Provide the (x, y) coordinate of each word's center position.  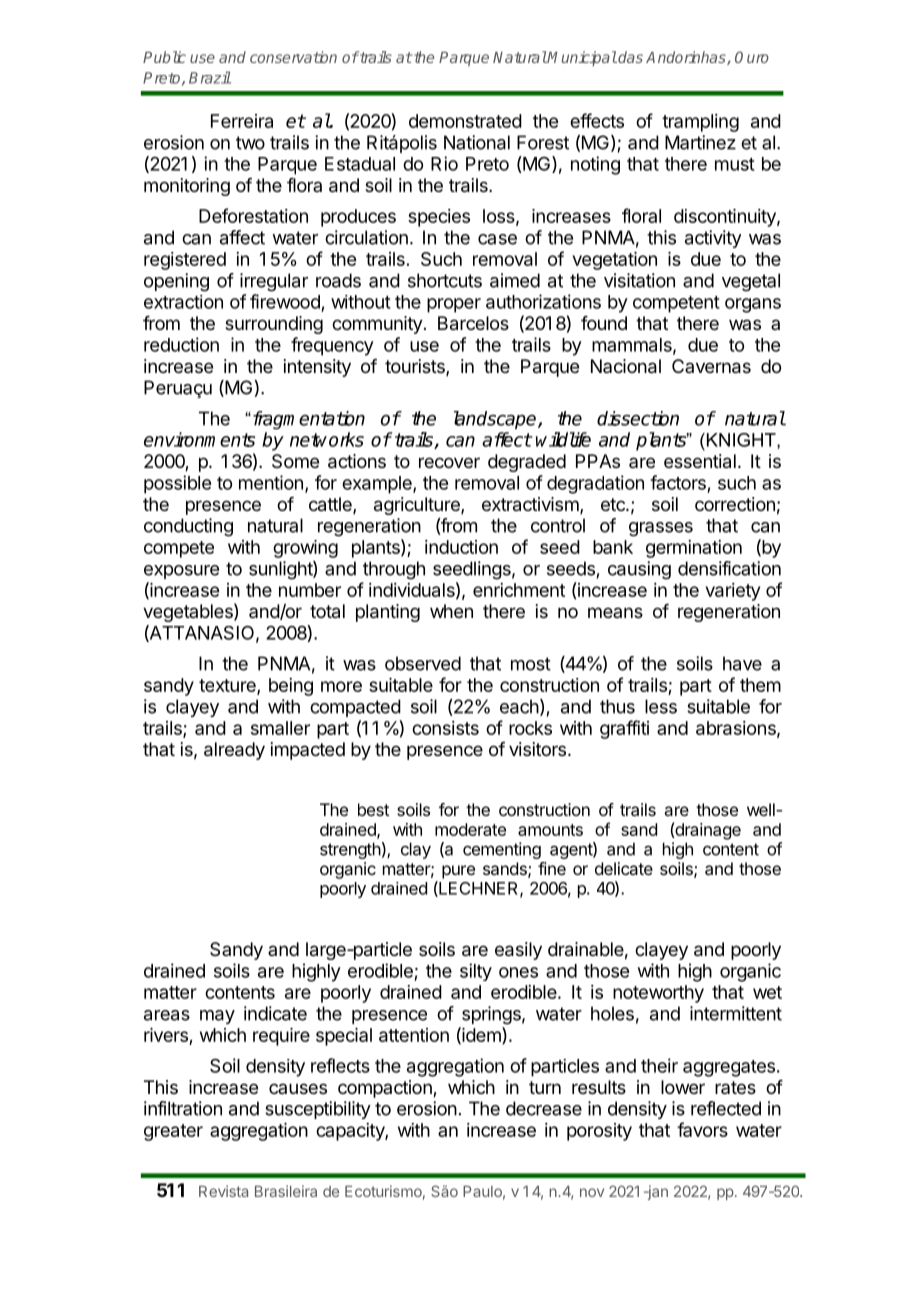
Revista (223, 1191)
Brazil (210, 77)
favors (702, 1129)
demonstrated (465, 121)
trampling (700, 123)
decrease (544, 1108)
